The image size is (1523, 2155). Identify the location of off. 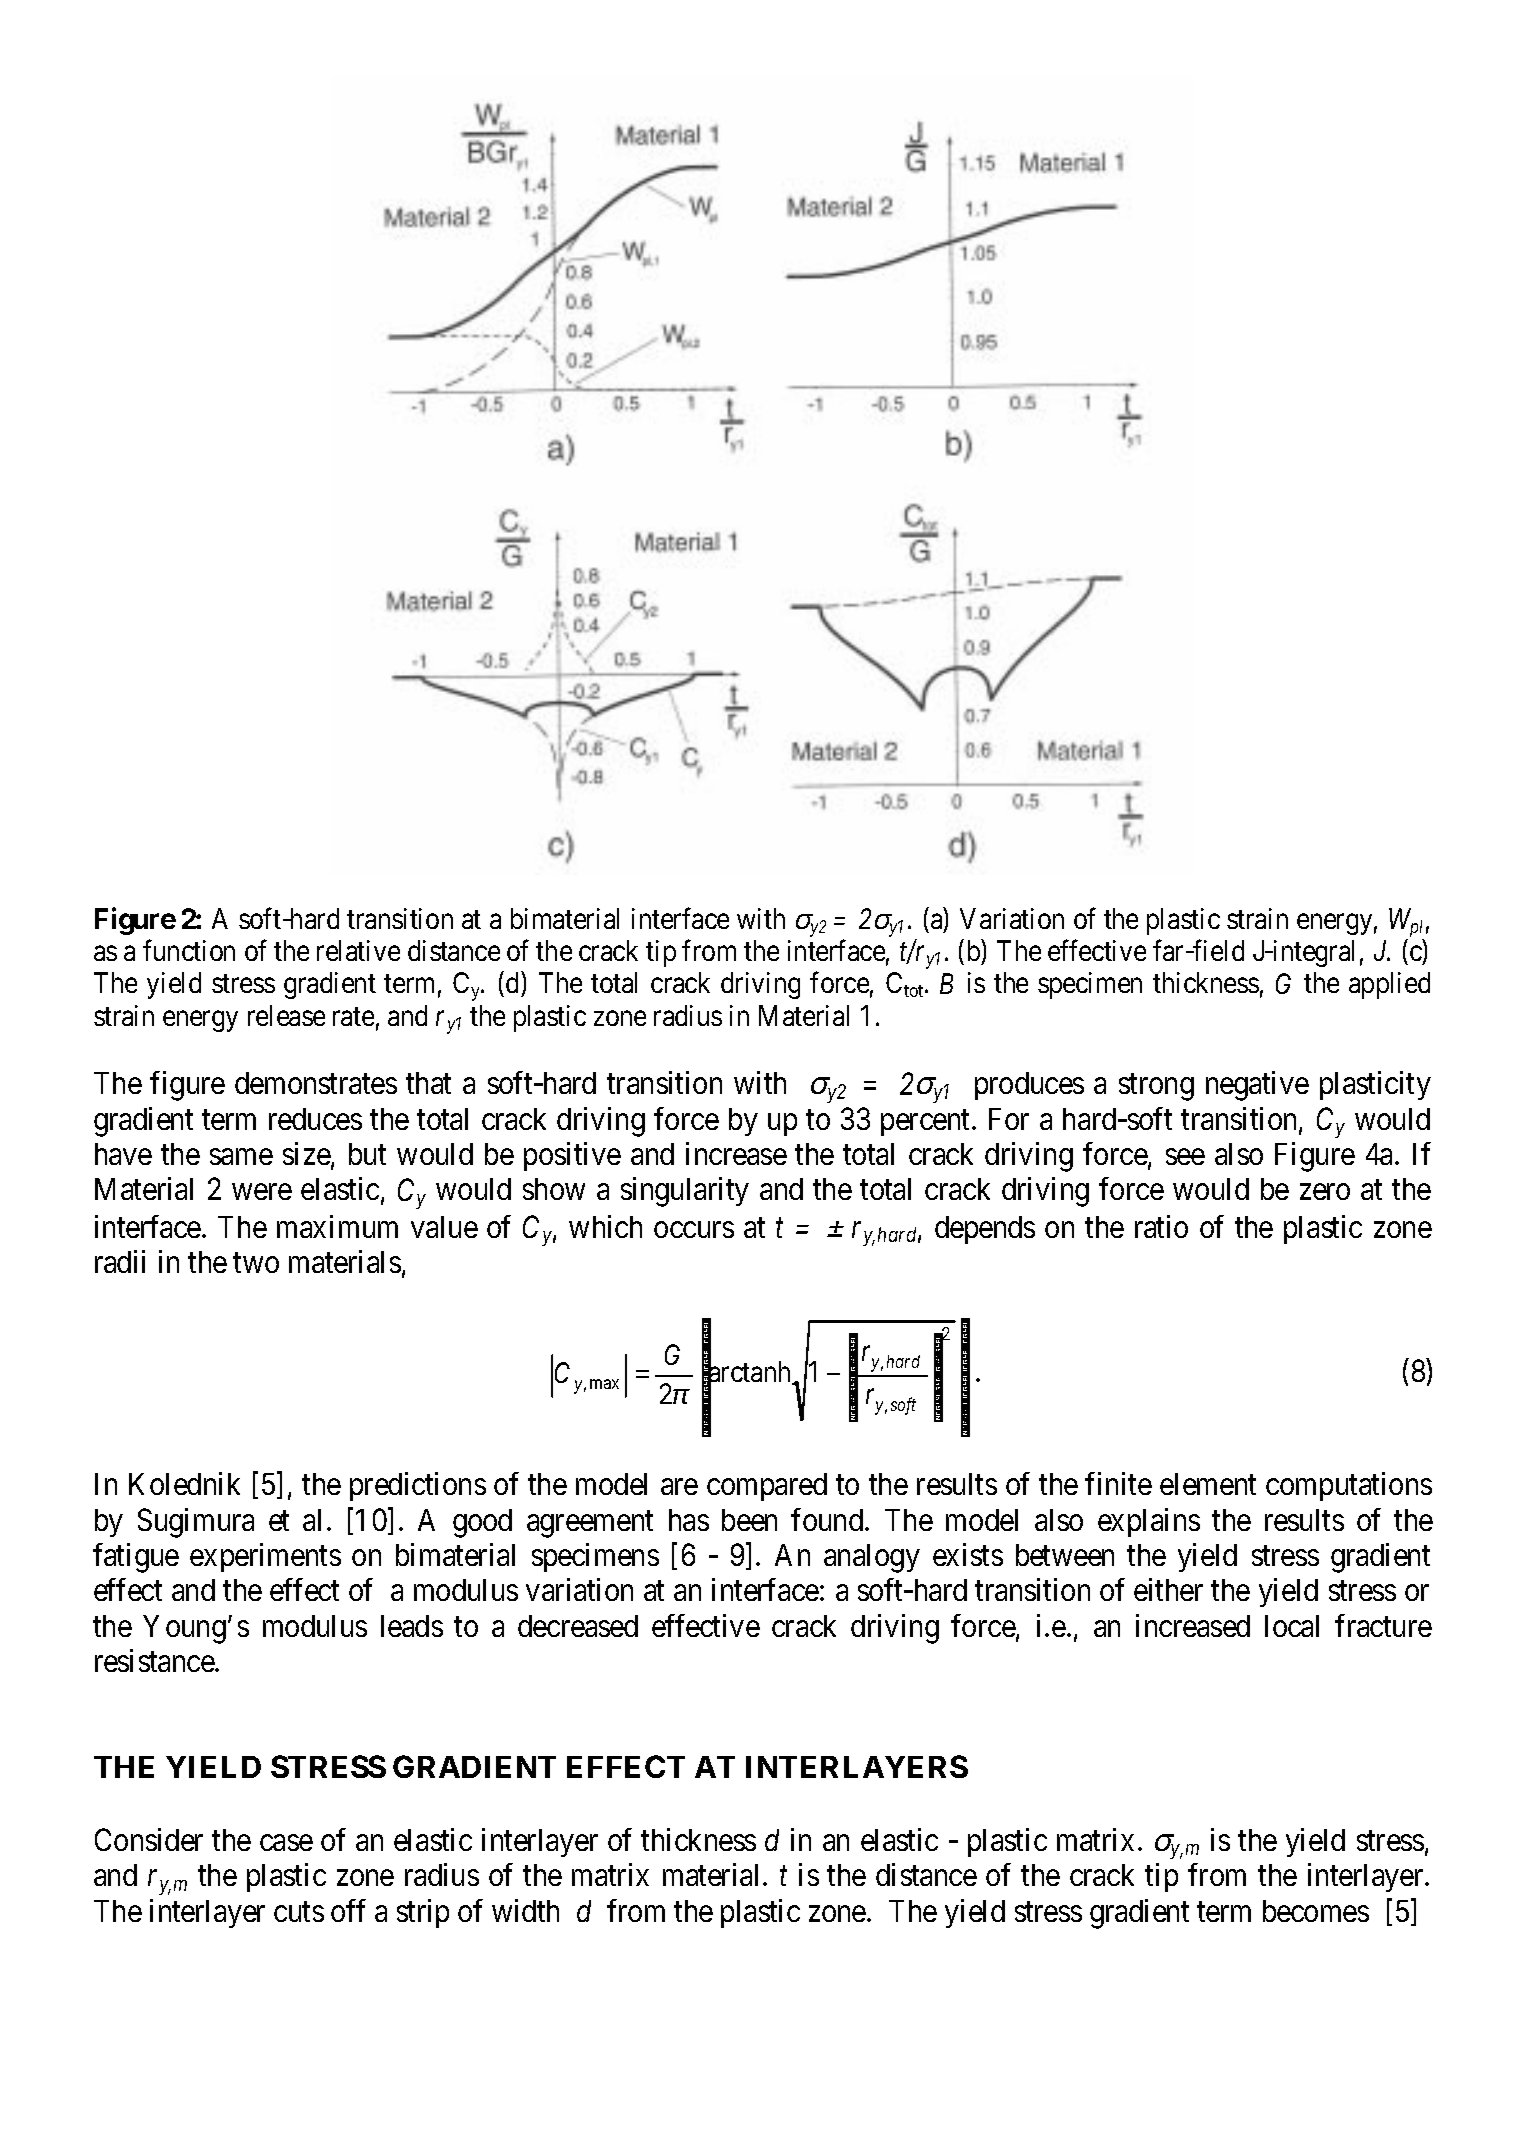
(348, 1910).
